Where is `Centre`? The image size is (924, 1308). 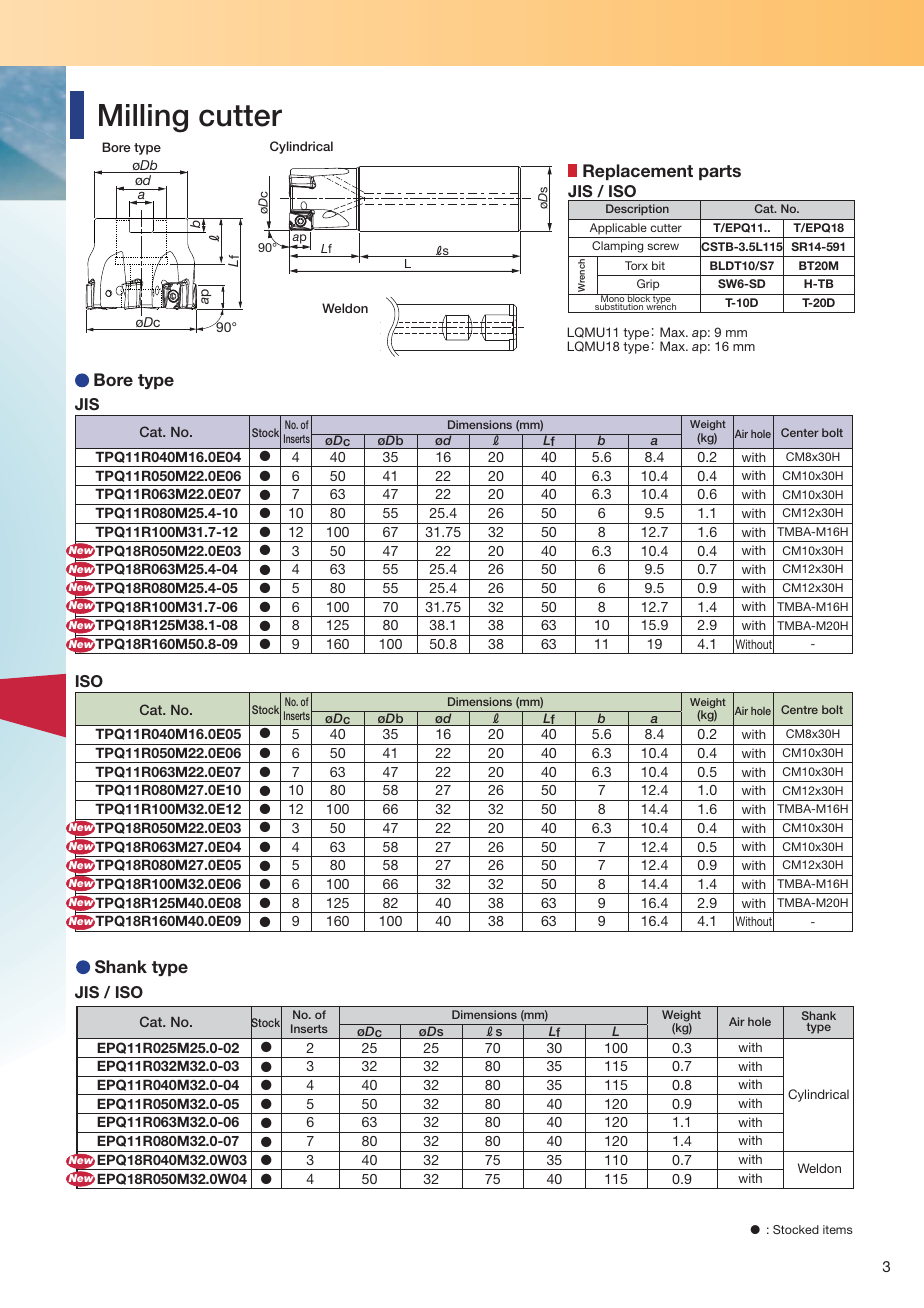 Centre is located at coordinates (799, 709).
